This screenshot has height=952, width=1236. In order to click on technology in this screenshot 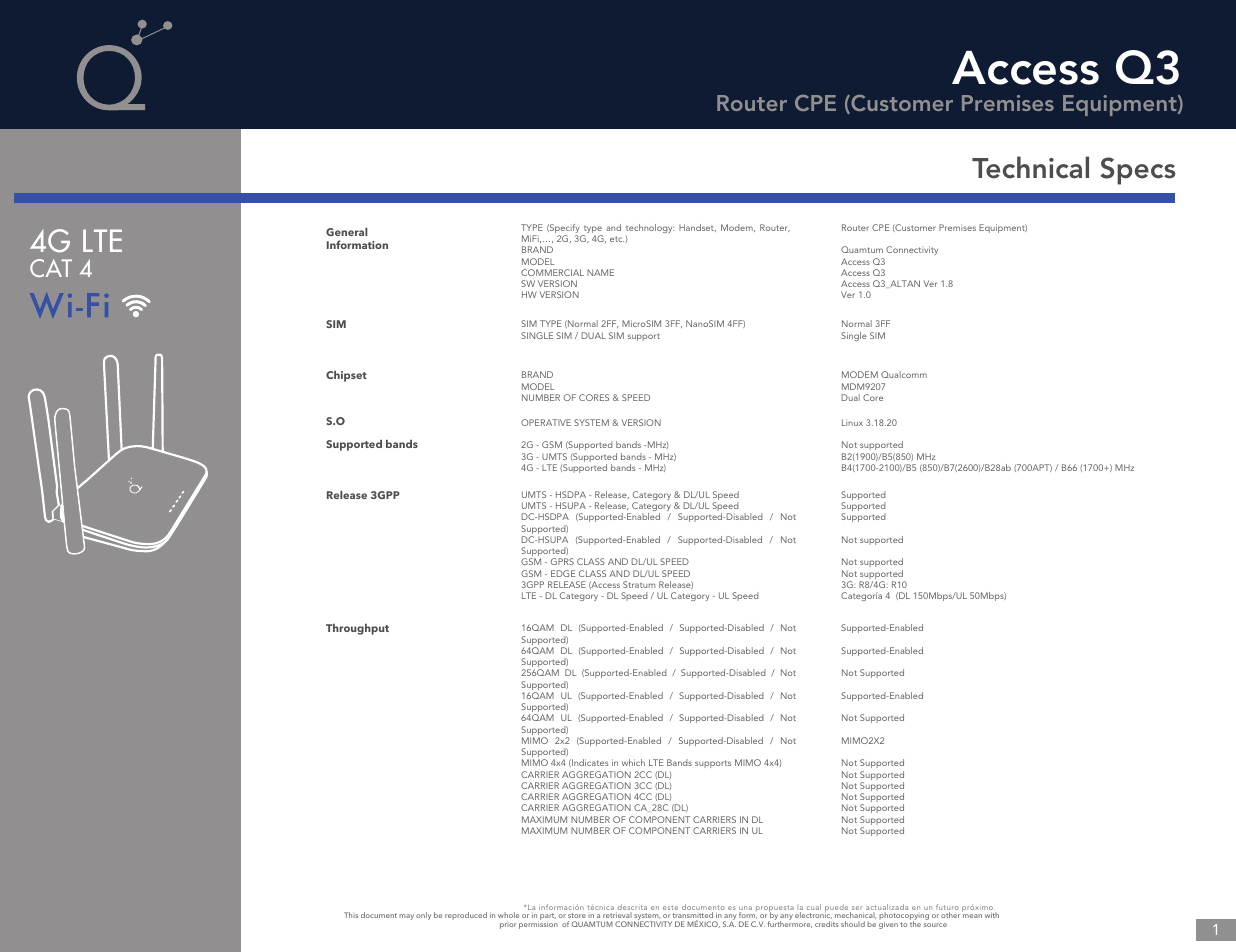, I will do `click(650, 228)`.
